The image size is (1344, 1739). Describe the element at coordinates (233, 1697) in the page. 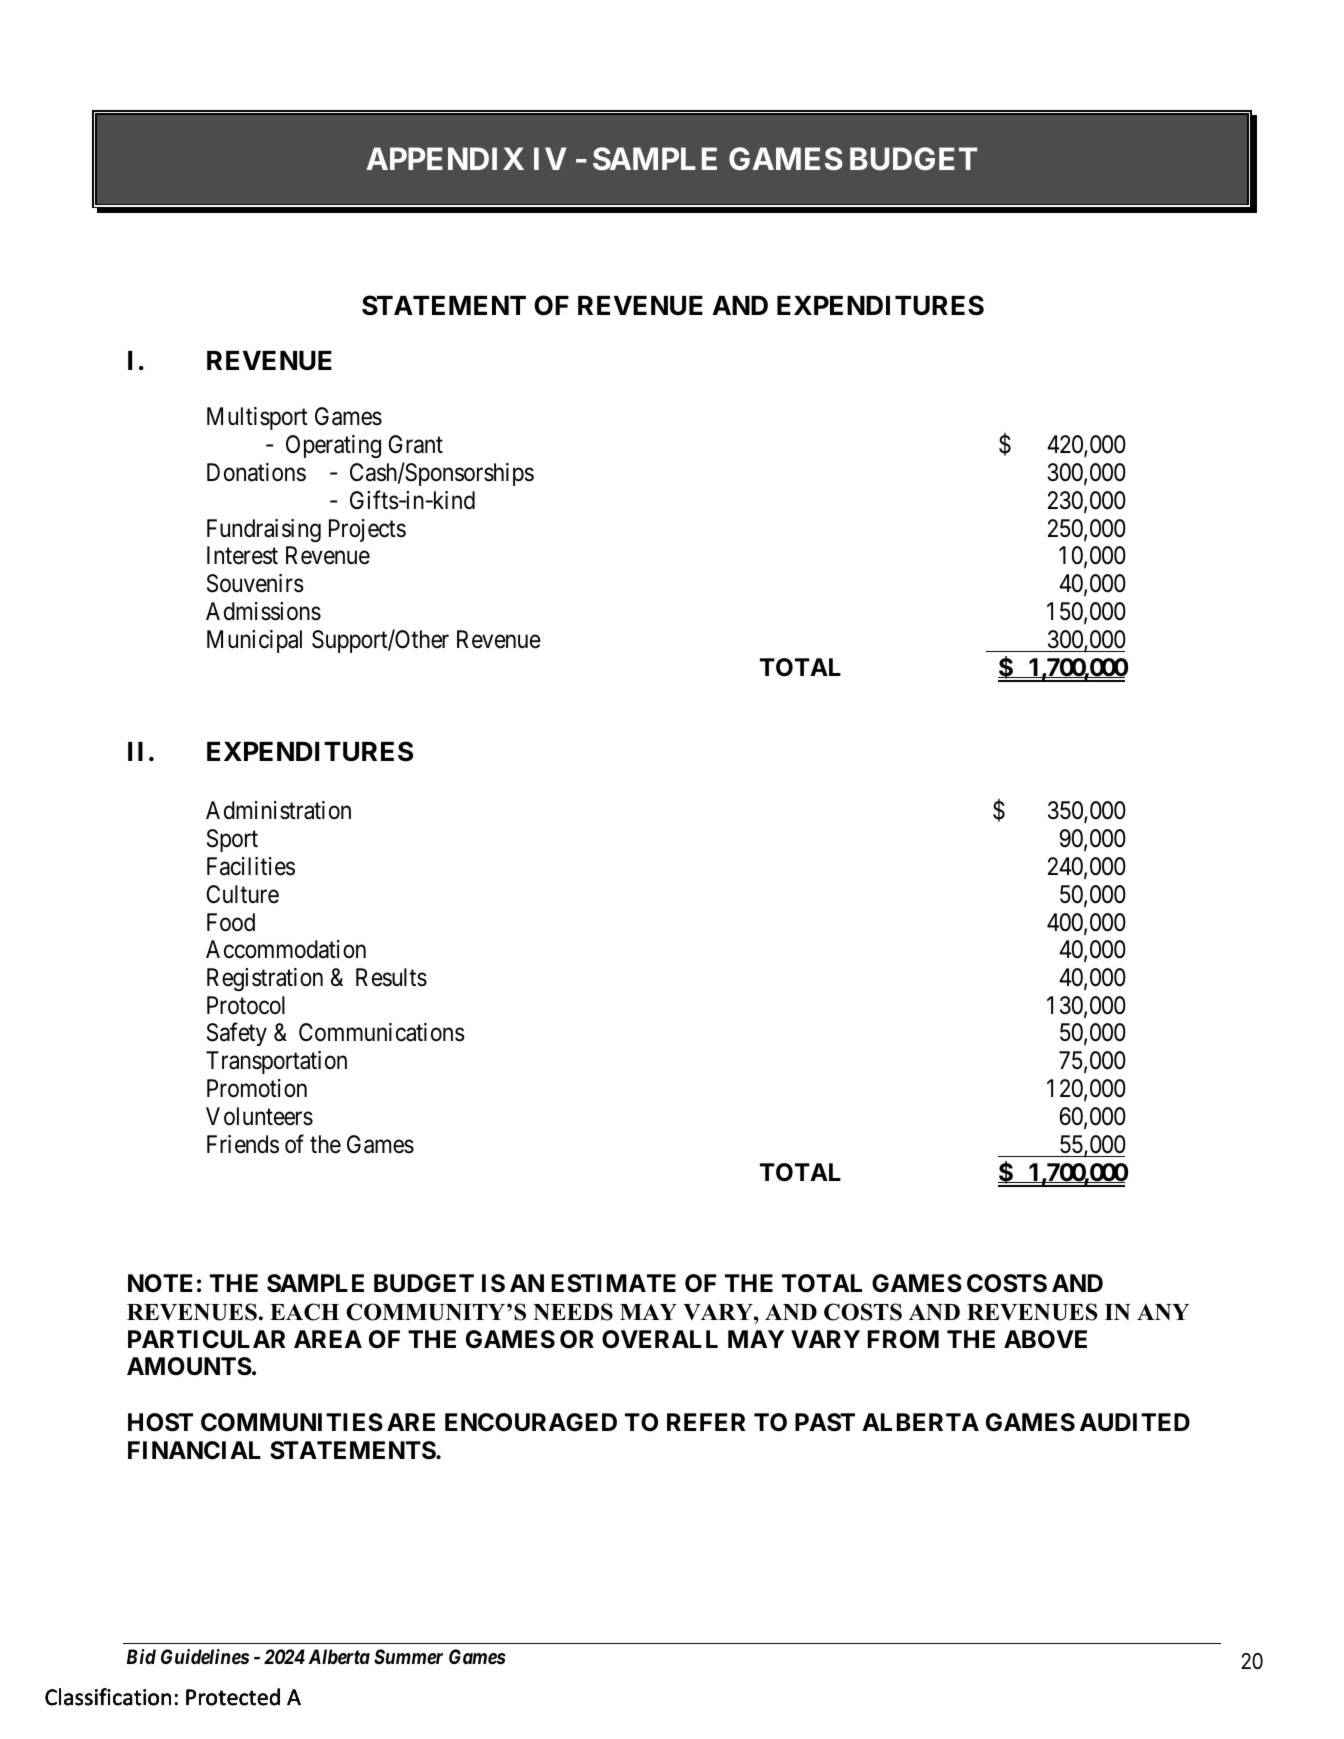

I see `Protected` at that location.
